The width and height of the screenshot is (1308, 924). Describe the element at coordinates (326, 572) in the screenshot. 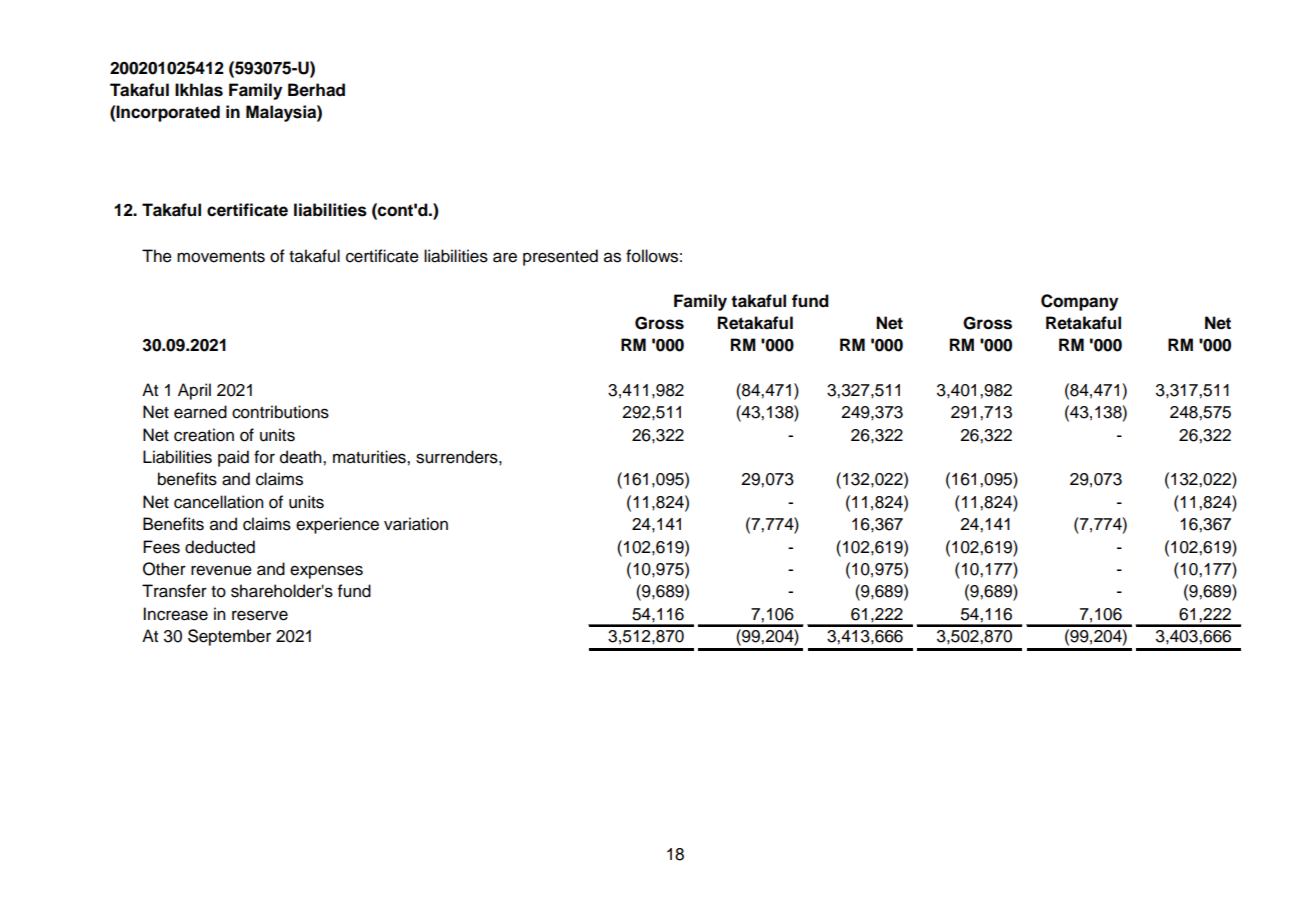

I see `expenses` at that location.
